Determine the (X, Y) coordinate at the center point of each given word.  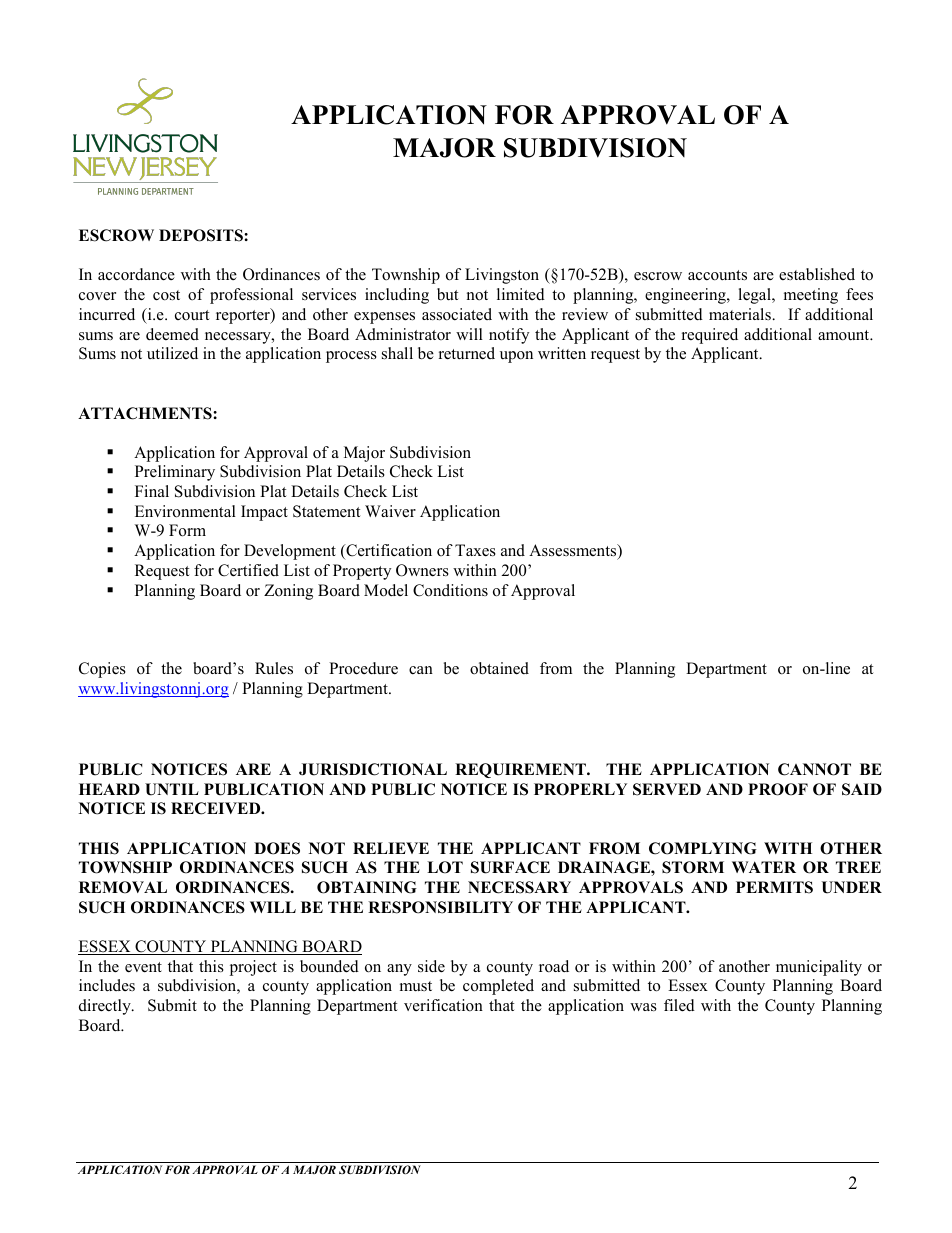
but (448, 294)
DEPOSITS (202, 235)
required (710, 336)
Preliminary (175, 473)
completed (498, 987)
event (143, 967)
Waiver (390, 511)
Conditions (450, 590)
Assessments (574, 551)
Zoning (288, 592)
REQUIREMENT (521, 770)
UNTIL (172, 789)
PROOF (778, 789)
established (817, 274)
